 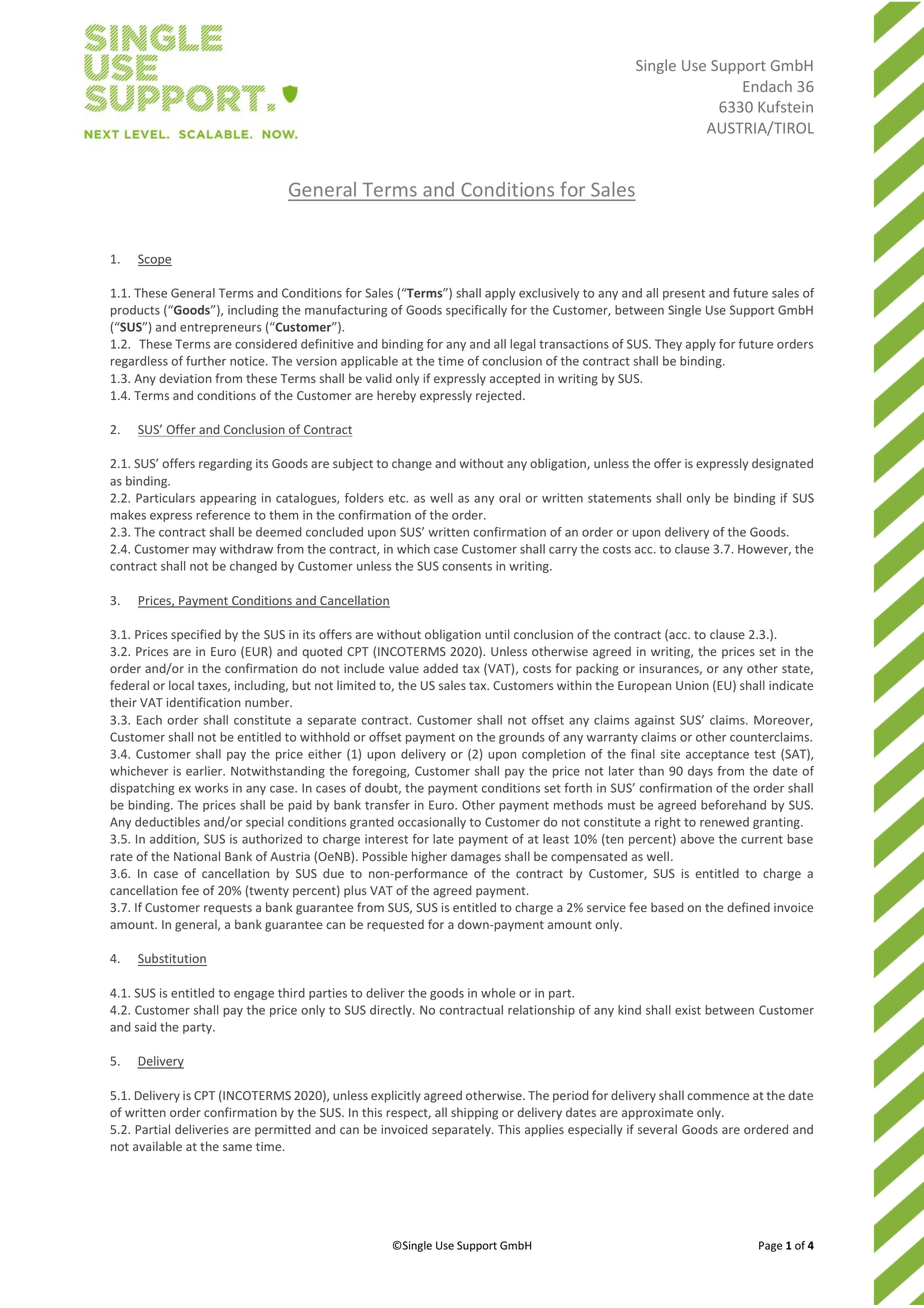 I want to click on present, so click(x=684, y=294).
